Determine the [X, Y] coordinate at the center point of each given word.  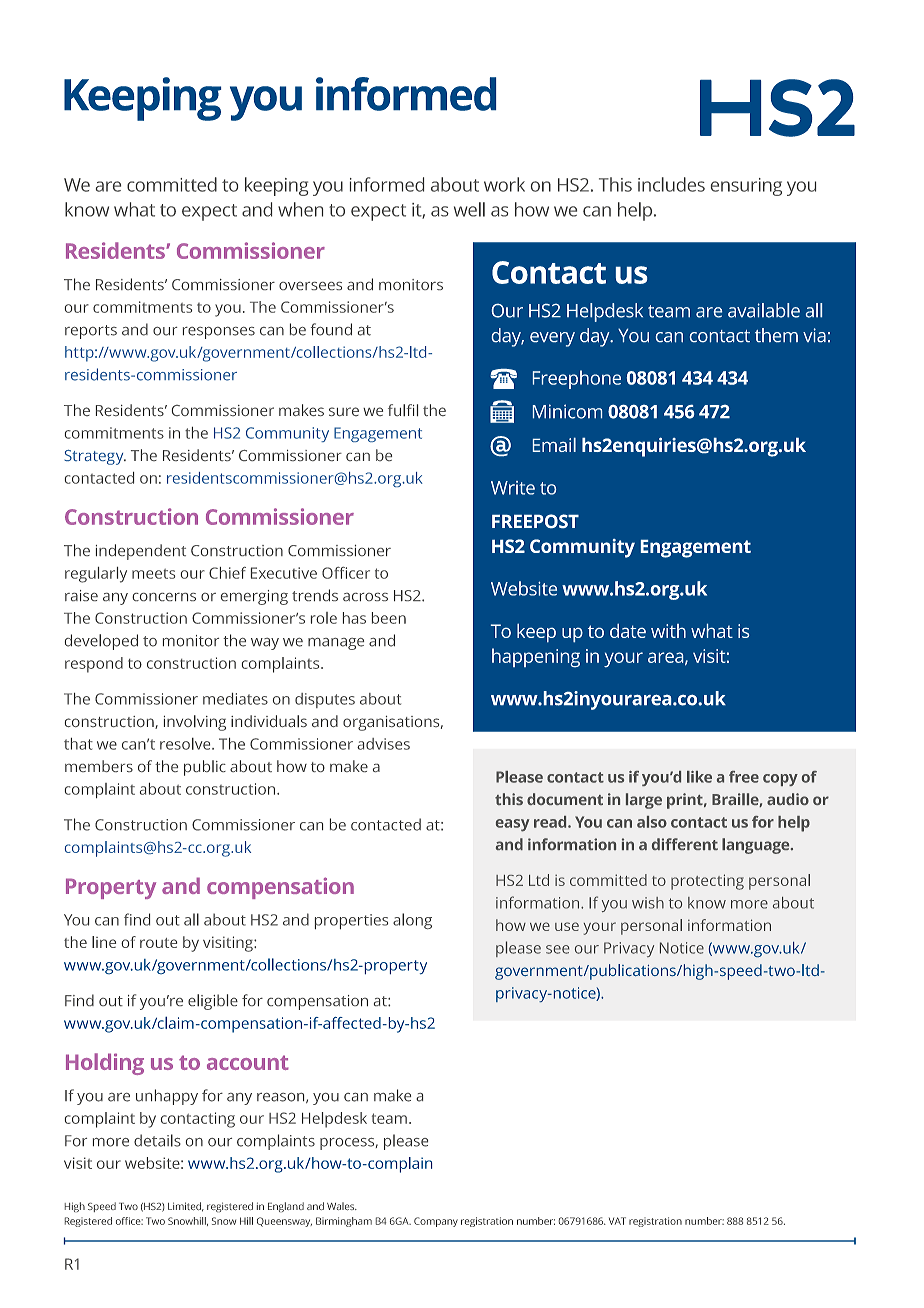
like [699, 777]
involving [195, 723]
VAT [617, 1221]
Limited [186, 1207]
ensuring [746, 187]
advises [383, 744]
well [469, 209]
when [300, 209]
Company [436, 1222]
